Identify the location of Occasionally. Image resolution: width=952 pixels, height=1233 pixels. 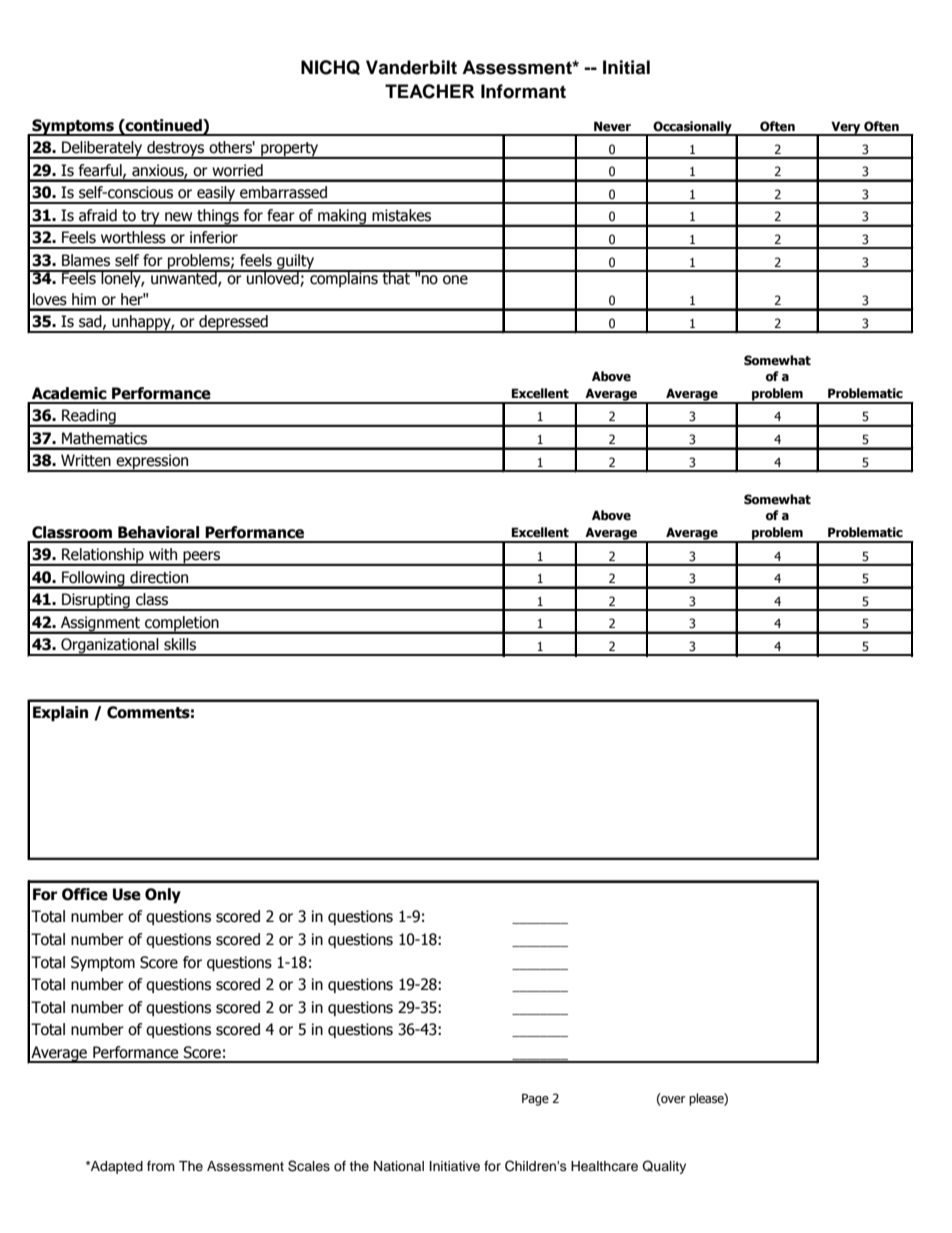
(692, 128).
